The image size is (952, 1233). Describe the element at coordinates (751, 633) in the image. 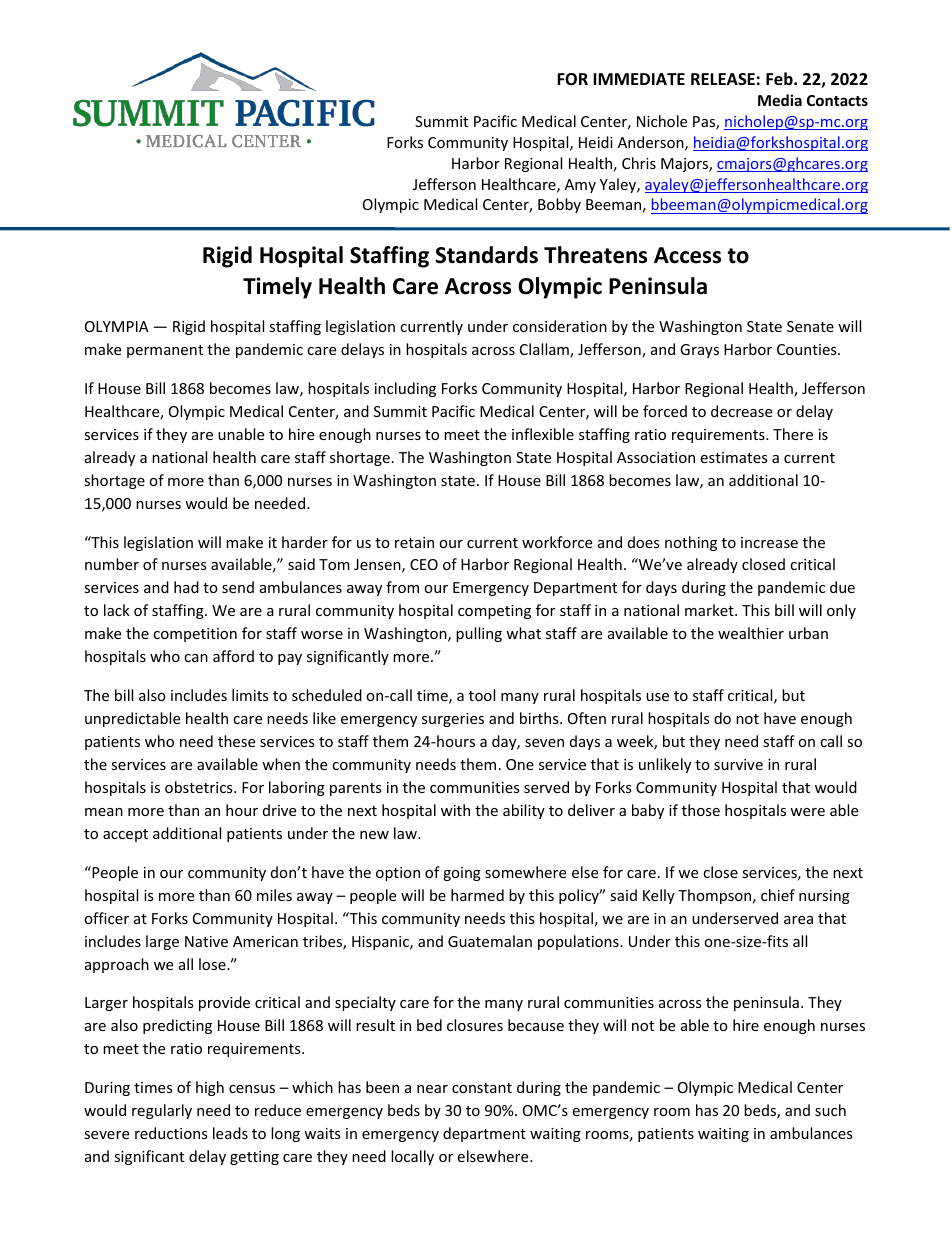

I see `wealthier` at that location.
